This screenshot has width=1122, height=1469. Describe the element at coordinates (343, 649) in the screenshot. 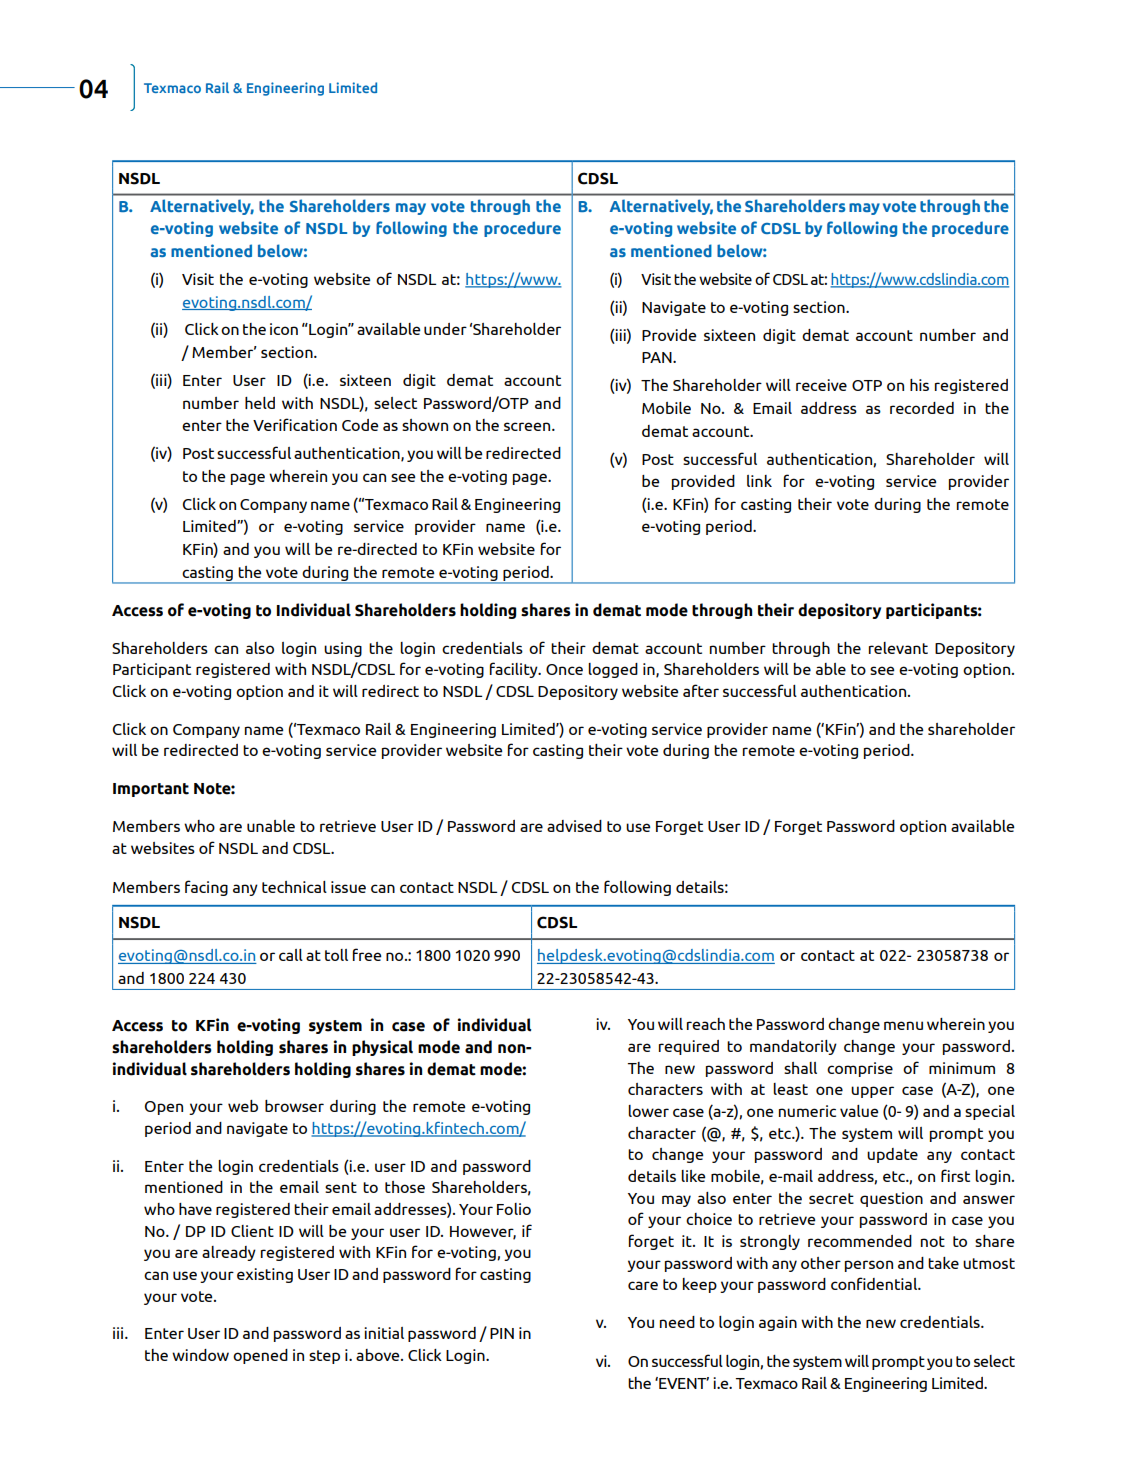

I see `using` at that location.
